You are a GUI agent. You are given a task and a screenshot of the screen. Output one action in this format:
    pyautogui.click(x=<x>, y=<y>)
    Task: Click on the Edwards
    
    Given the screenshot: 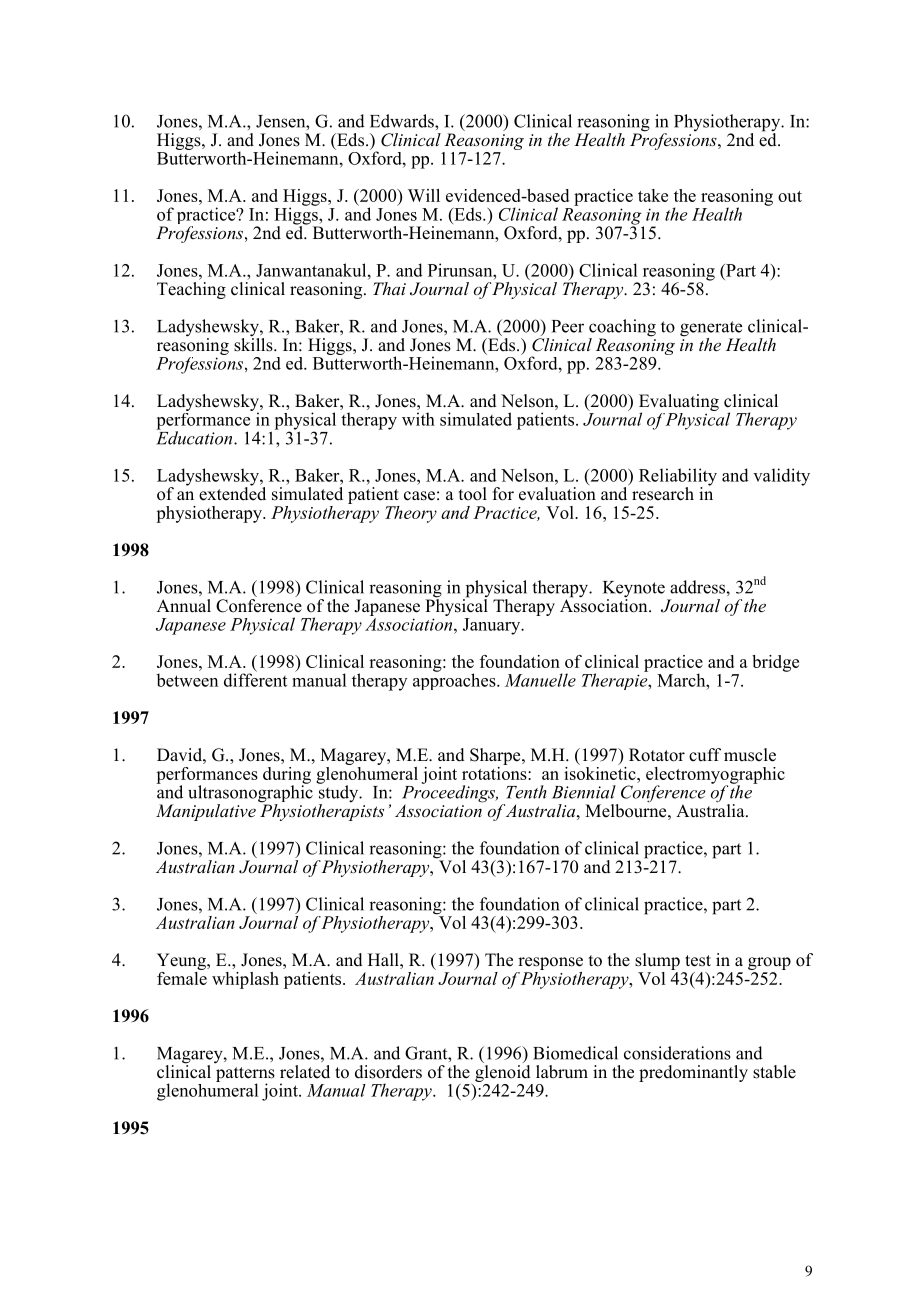 What is the action you would take?
    pyautogui.click(x=403, y=121)
